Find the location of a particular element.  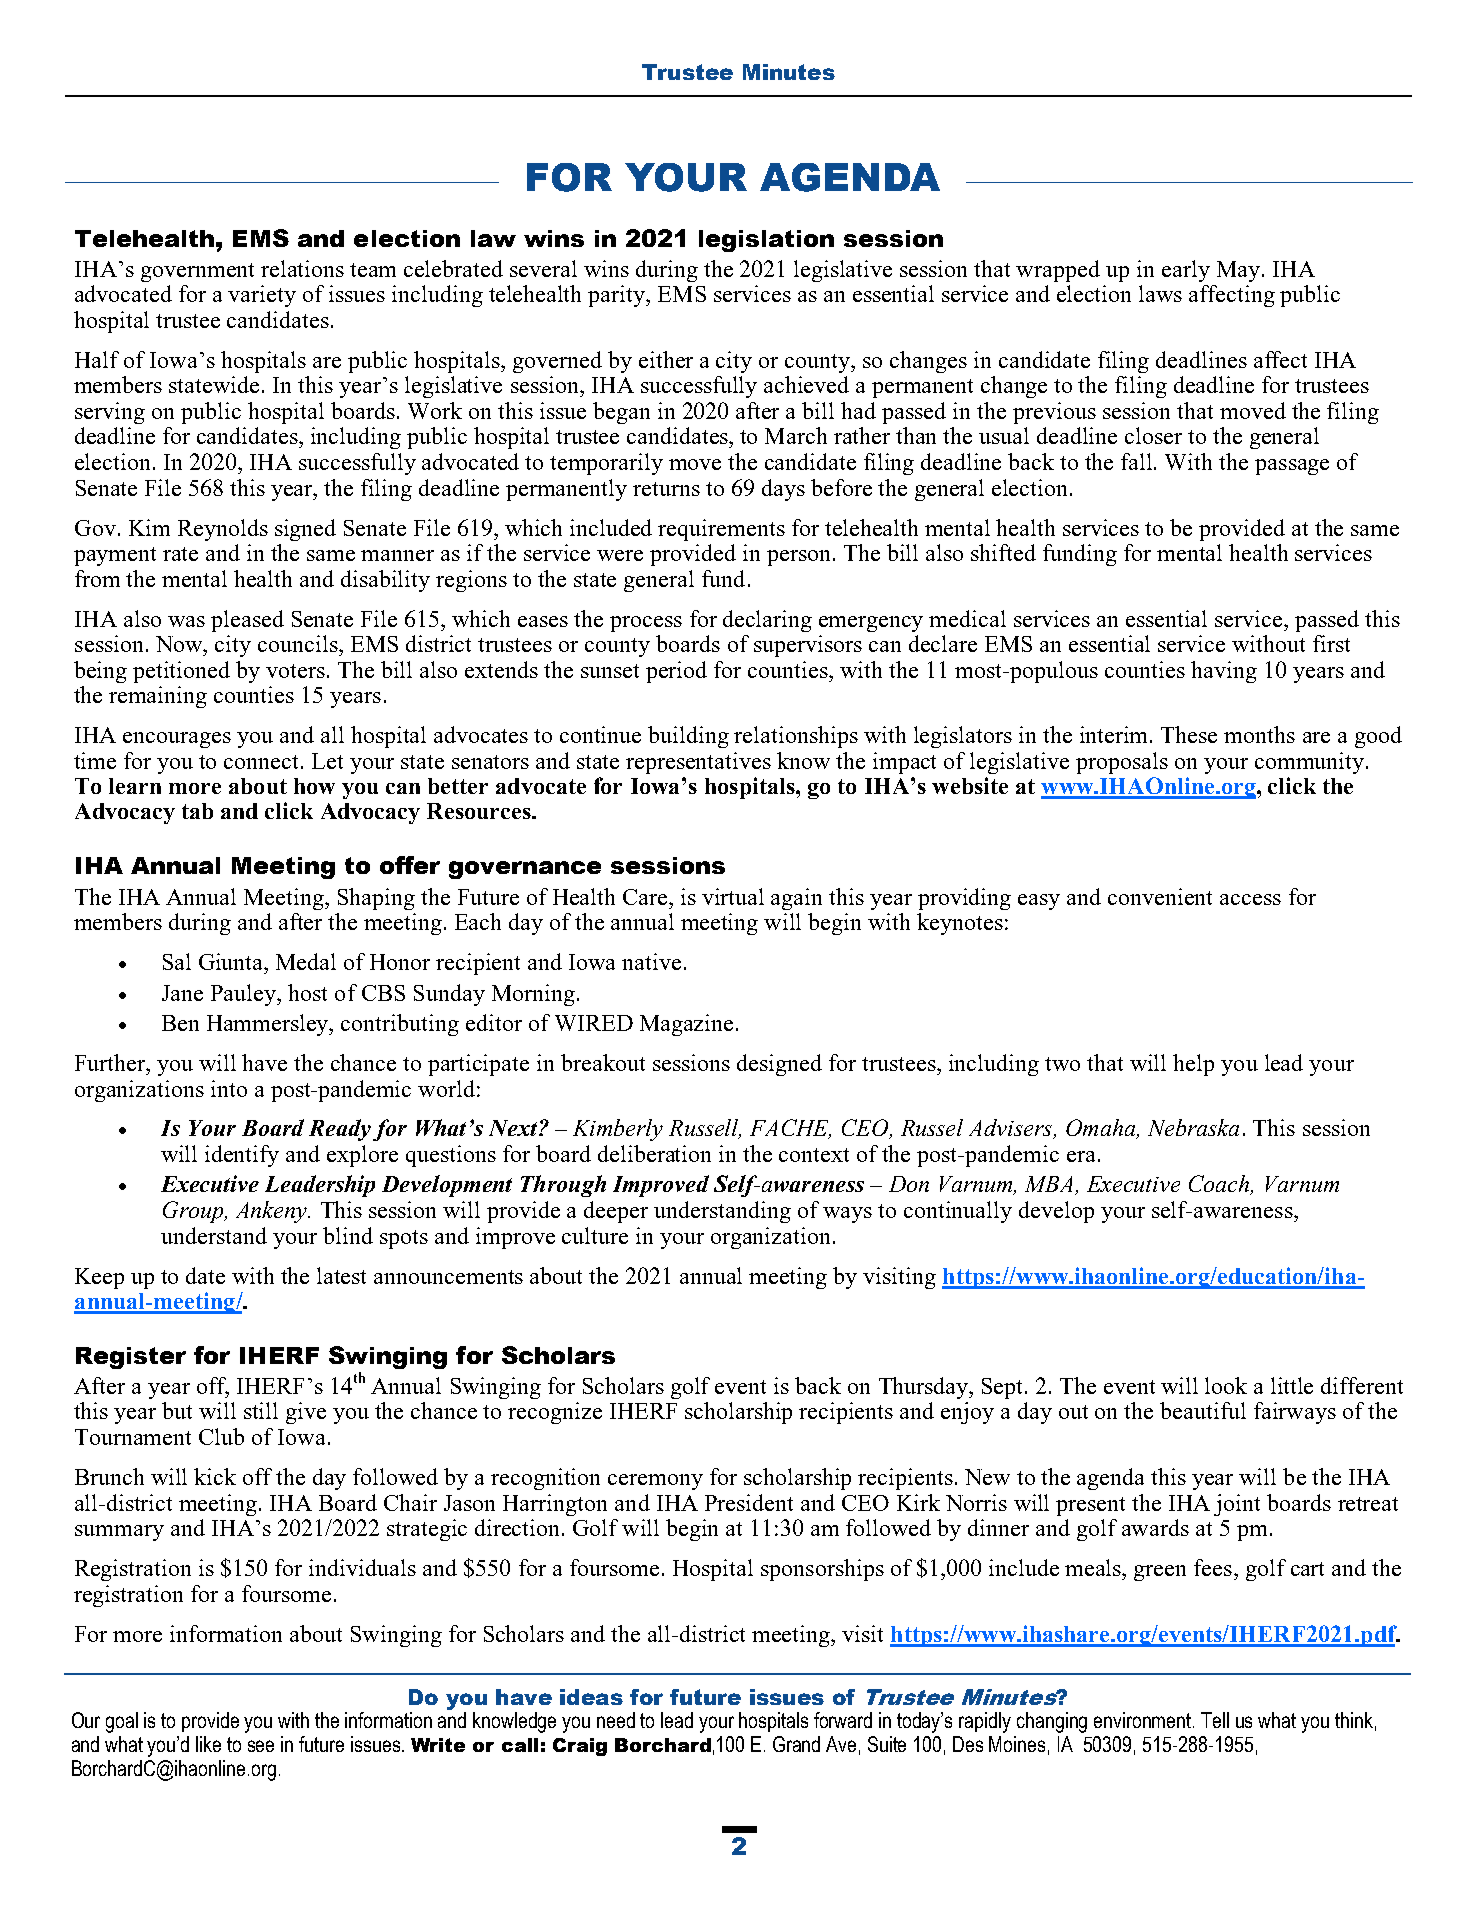

May is located at coordinates (1238, 271).
